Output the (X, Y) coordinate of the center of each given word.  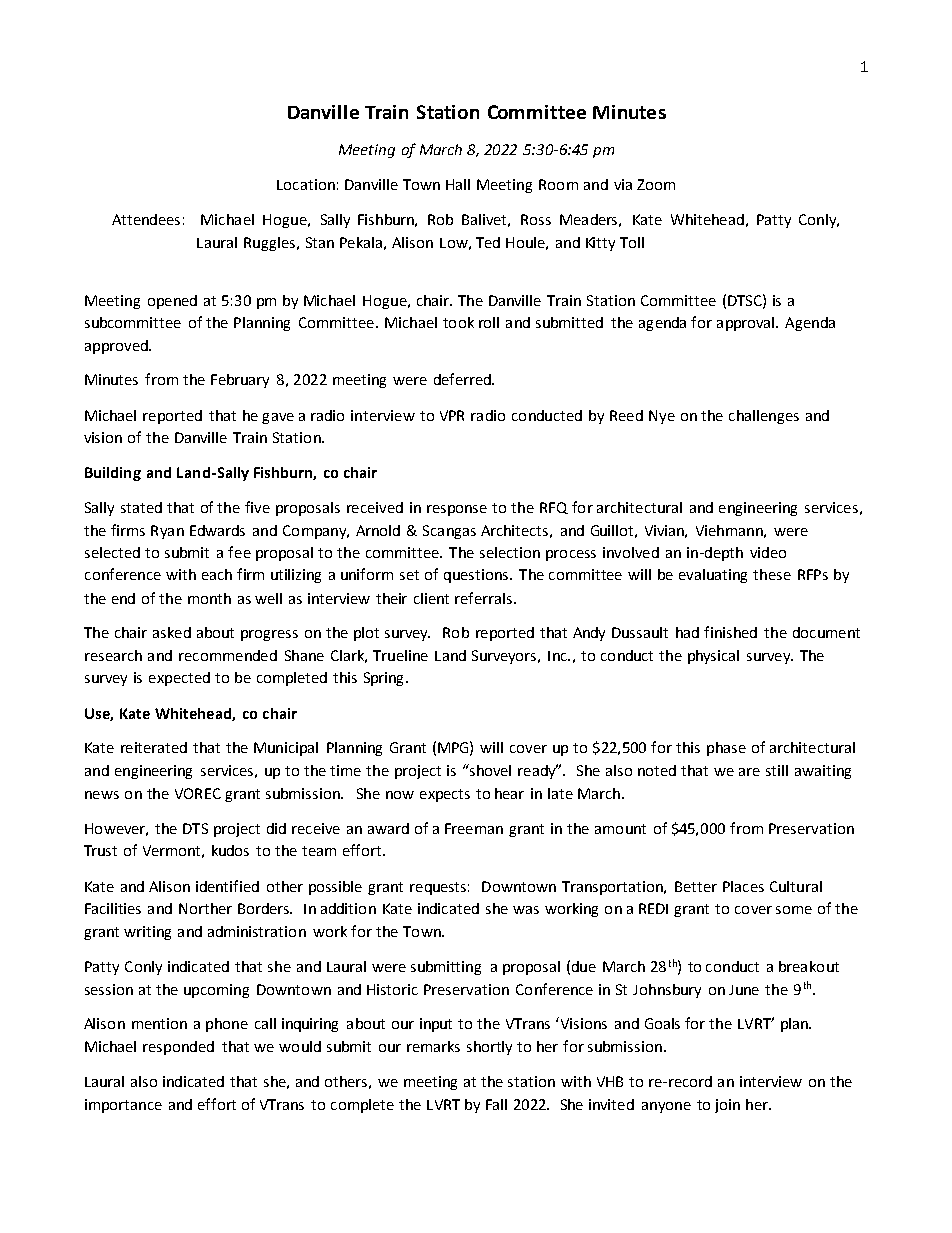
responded (178, 1048)
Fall (496, 1104)
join (727, 1106)
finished (730, 632)
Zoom (656, 184)
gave (278, 418)
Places (743, 886)
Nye (662, 417)
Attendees (146, 219)
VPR (452, 415)
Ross (536, 219)
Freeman (474, 828)
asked (172, 632)
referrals (485, 598)
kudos (230, 850)
